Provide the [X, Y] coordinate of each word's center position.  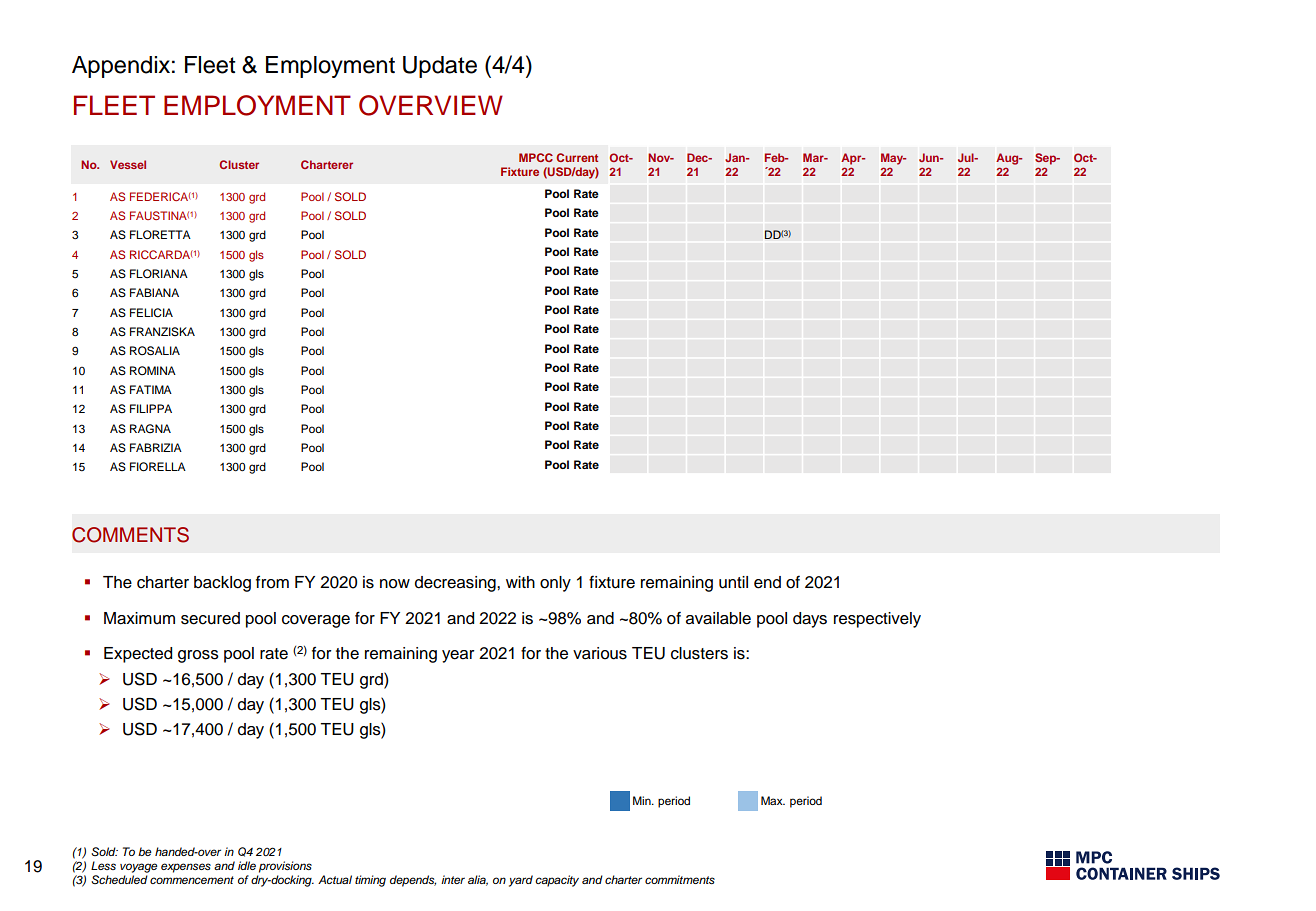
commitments [680, 879]
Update [440, 67]
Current [577, 157]
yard [521, 881]
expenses [186, 868]
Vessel [128, 164]
